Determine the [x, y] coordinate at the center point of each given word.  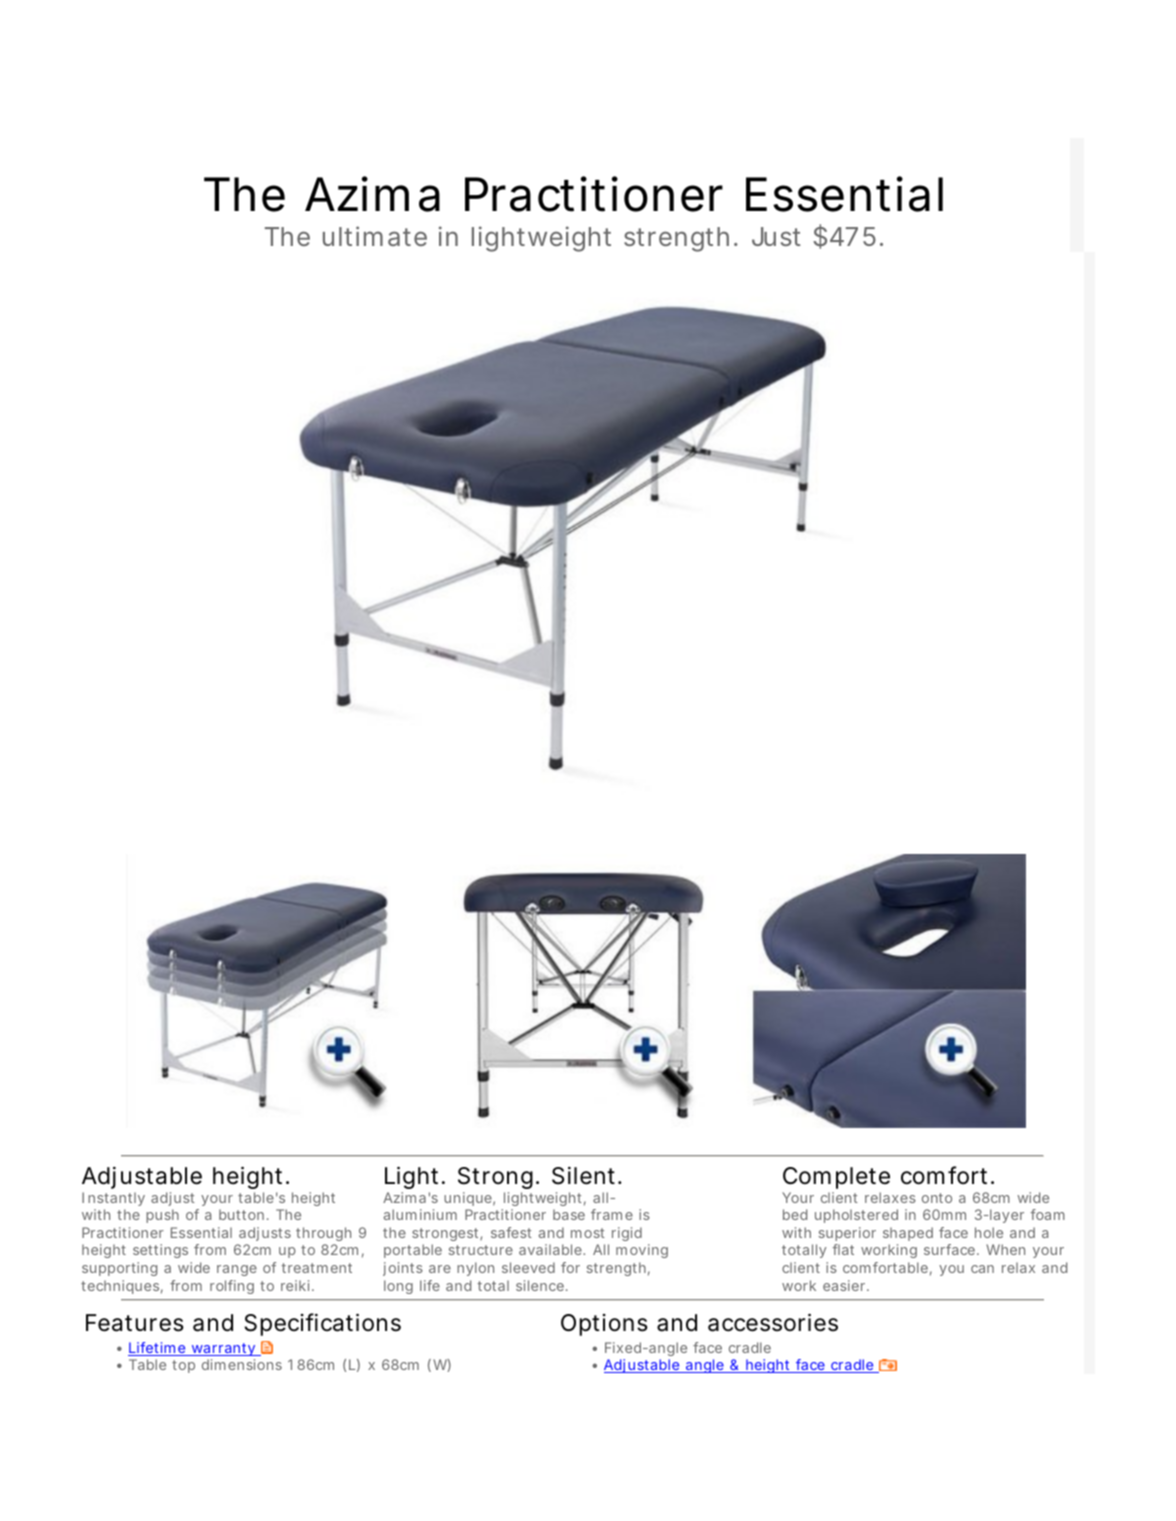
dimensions [242, 1364]
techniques [120, 1287]
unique [468, 1199]
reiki [295, 1285]
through [323, 1234]
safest [511, 1232]
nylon [475, 1269]
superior [847, 1234]
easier [844, 1285]
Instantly [113, 1199]
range [237, 1270]
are [440, 1269]
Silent [583, 1175]
